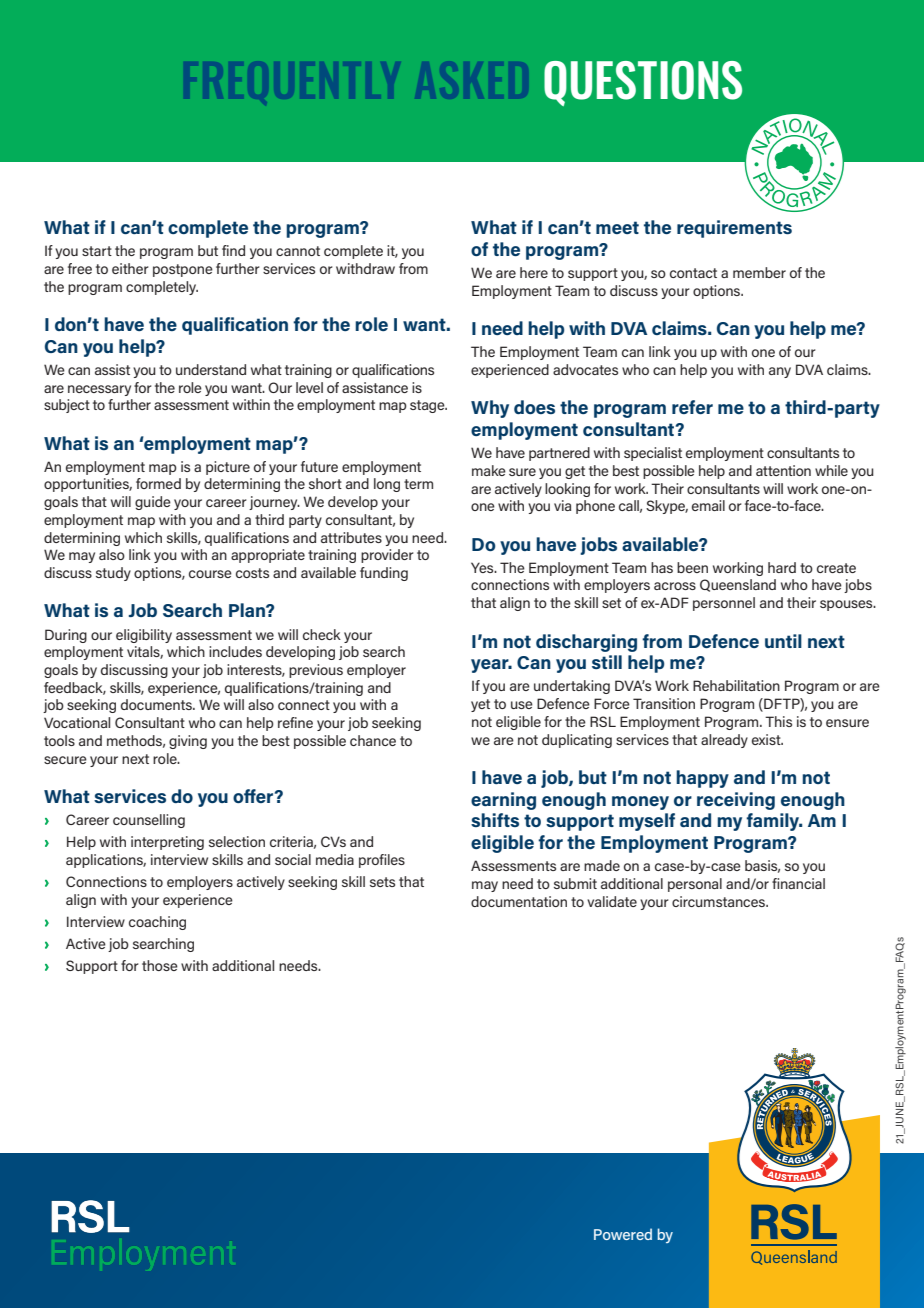 The width and height of the image is (924, 1308). What do you see at coordinates (734, 229) in the image?
I see `requirements` at bounding box center [734, 229].
